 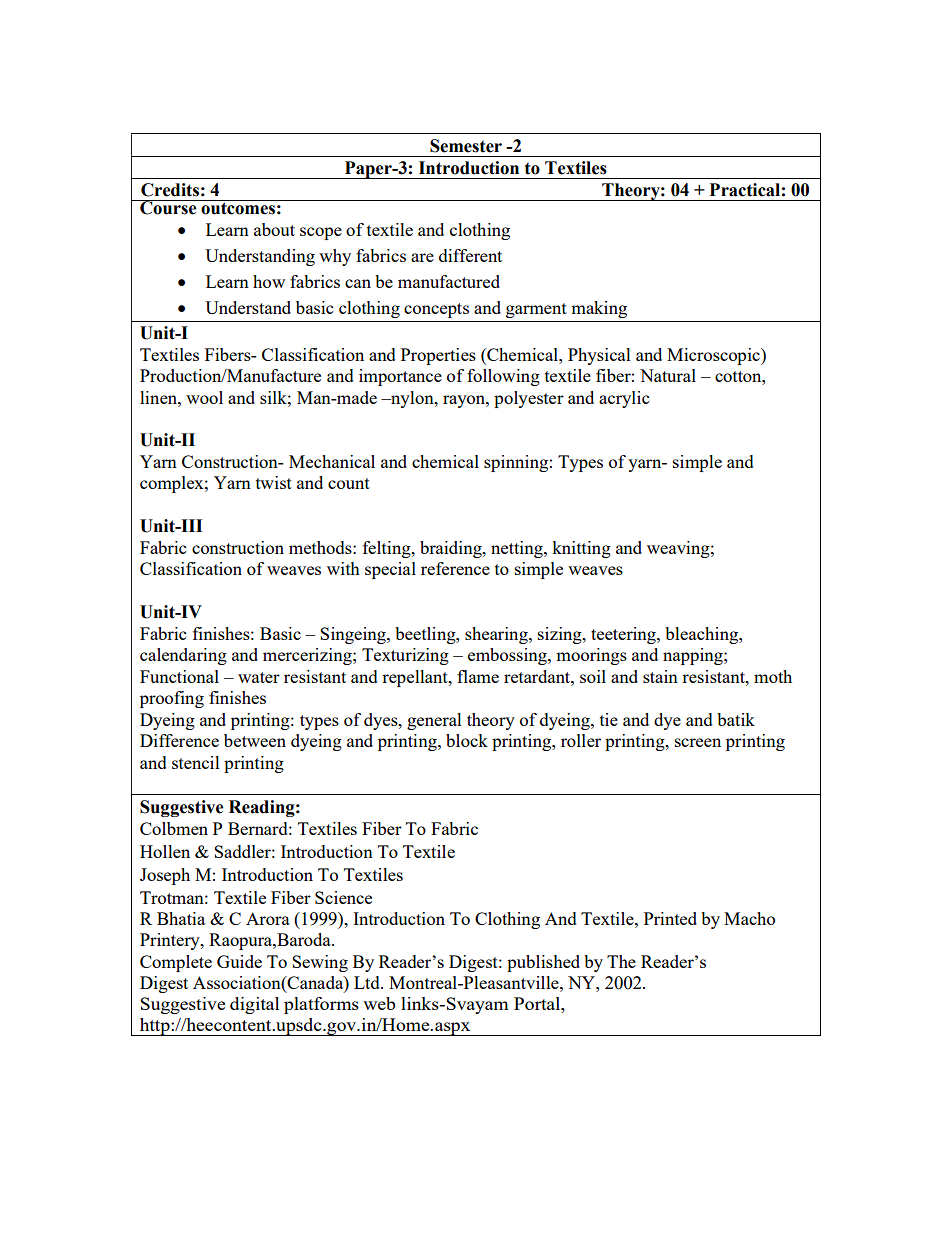 I want to click on Guide, so click(x=239, y=961).
